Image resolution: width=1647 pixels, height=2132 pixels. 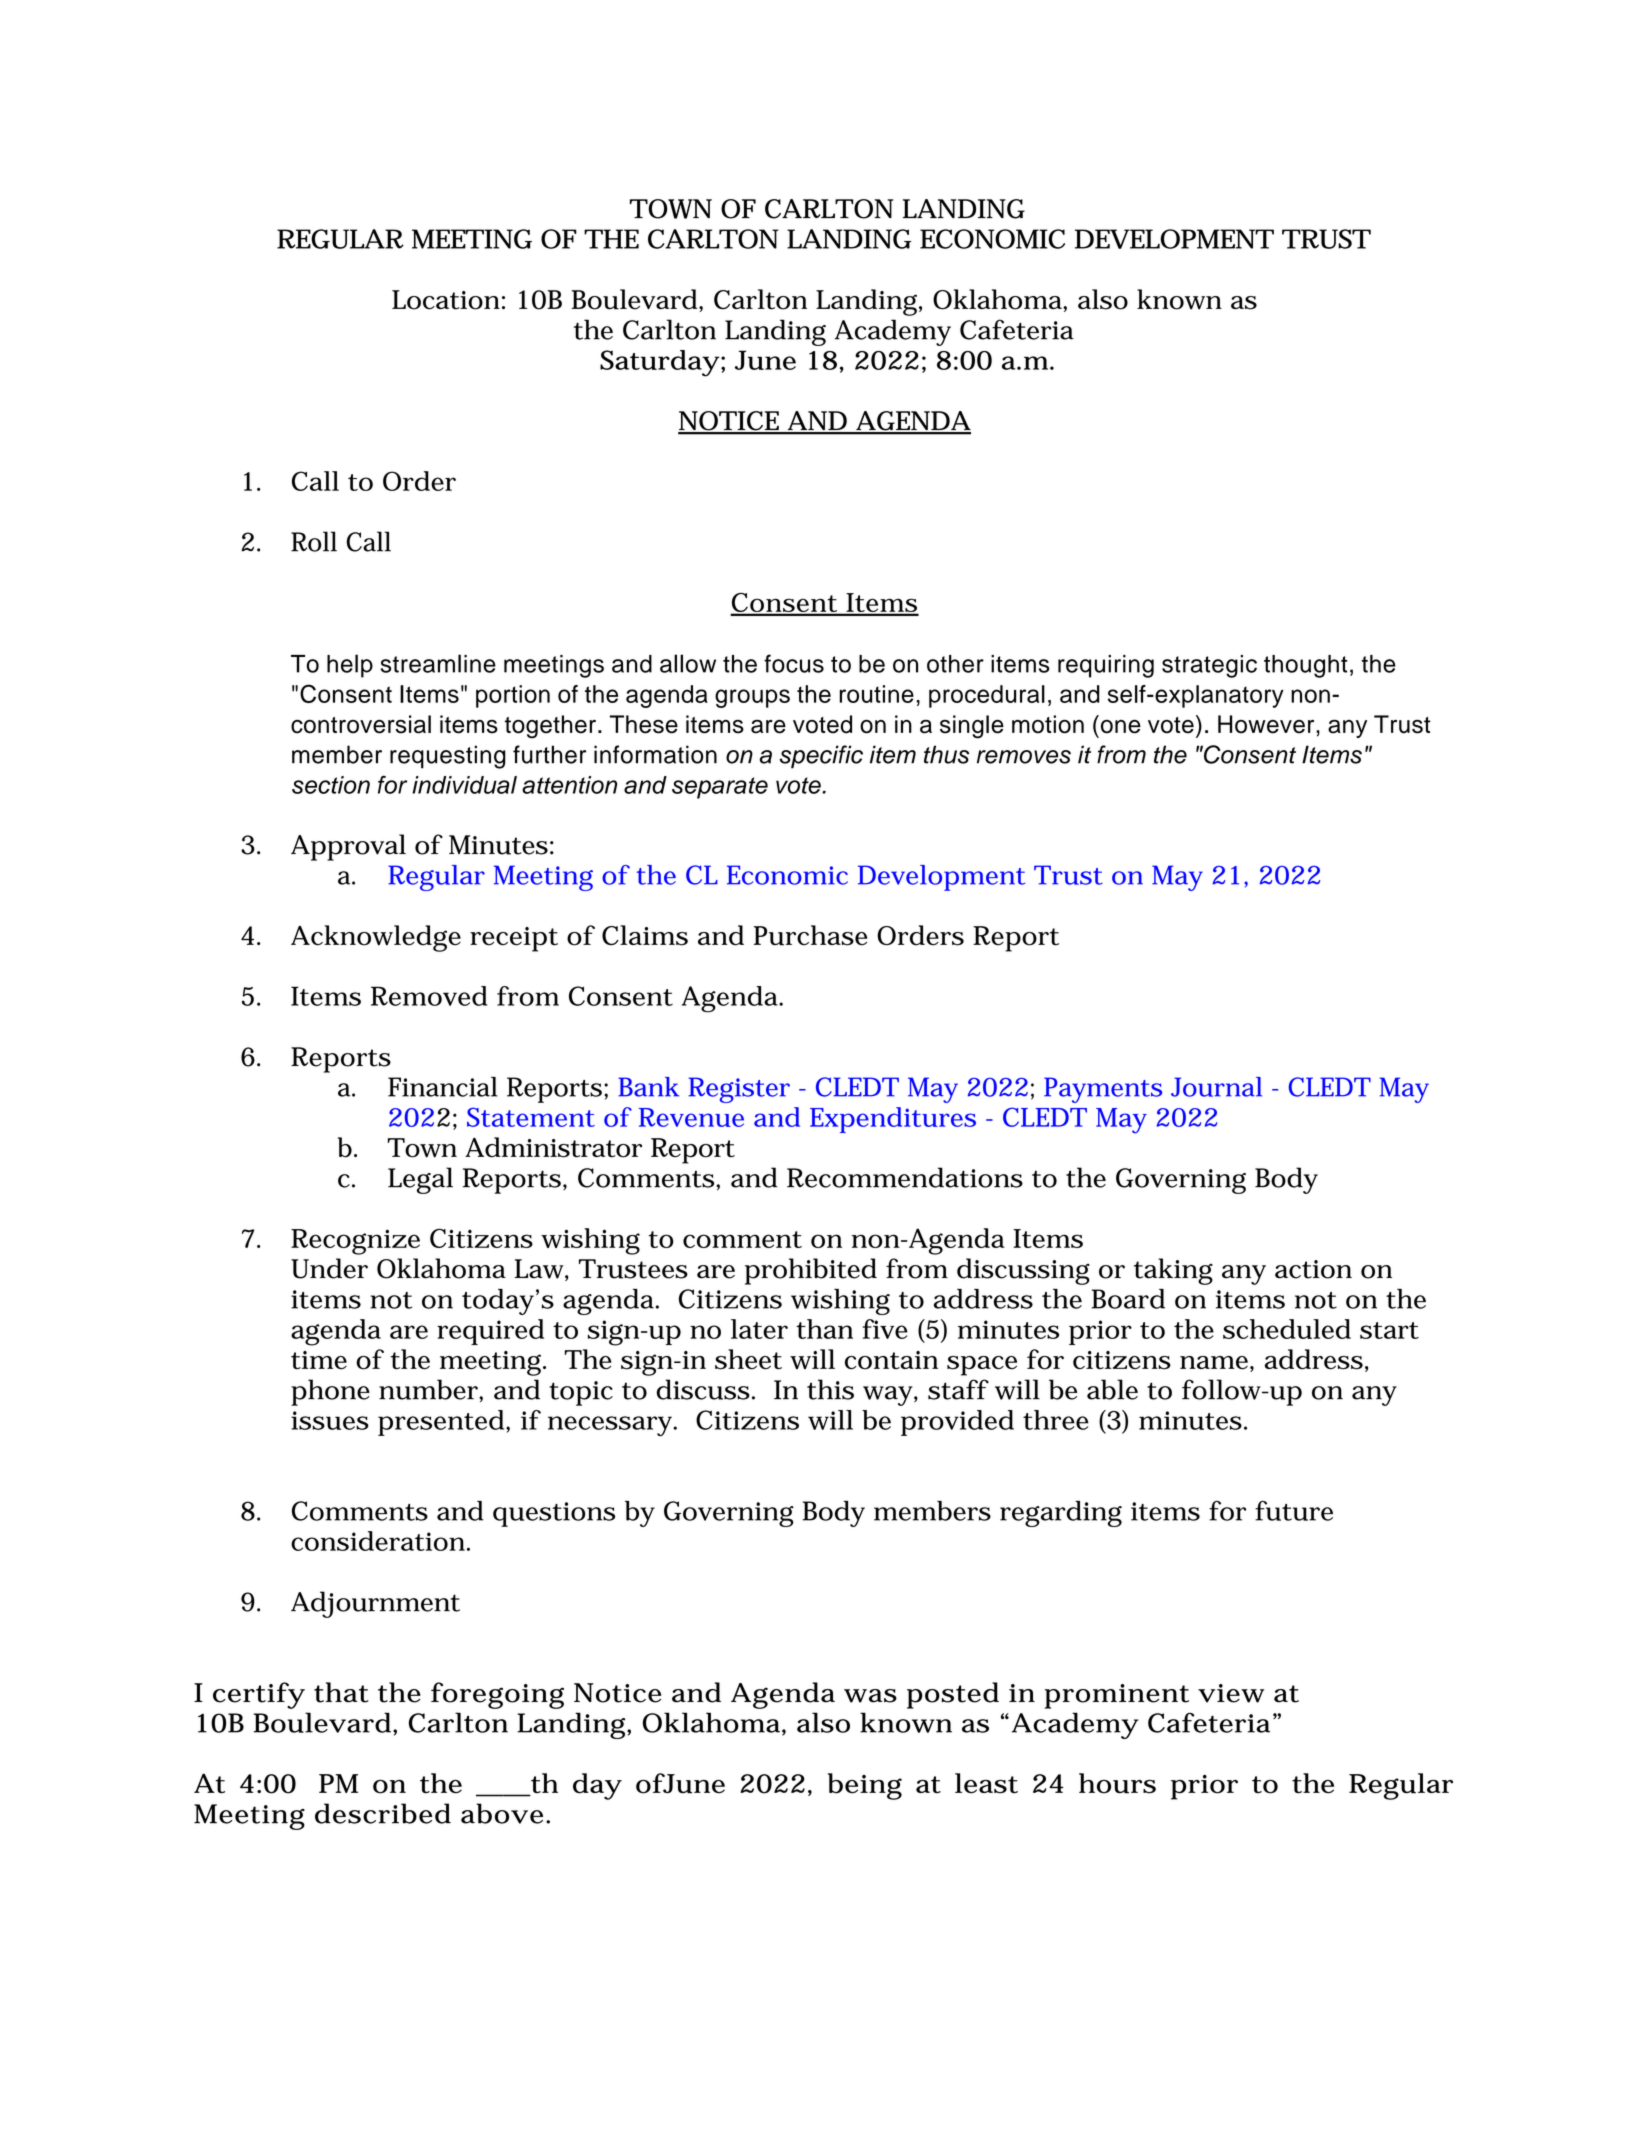 I want to click on described, so click(x=383, y=1813).
